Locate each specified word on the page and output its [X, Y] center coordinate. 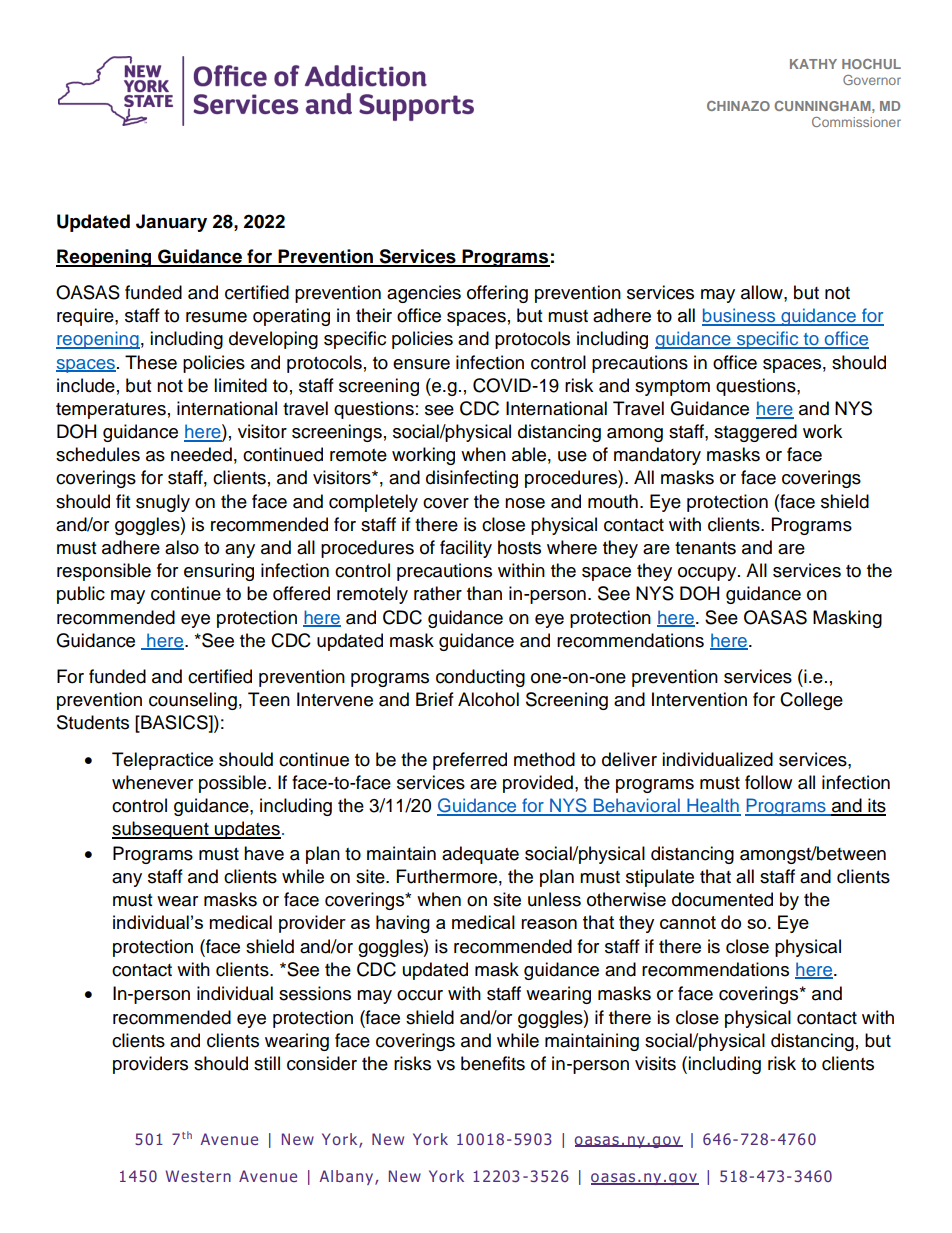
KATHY [813, 64]
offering [497, 294]
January [171, 223]
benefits [493, 1063]
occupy [708, 574]
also [182, 547]
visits [655, 1063]
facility [466, 549]
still [267, 1063]
